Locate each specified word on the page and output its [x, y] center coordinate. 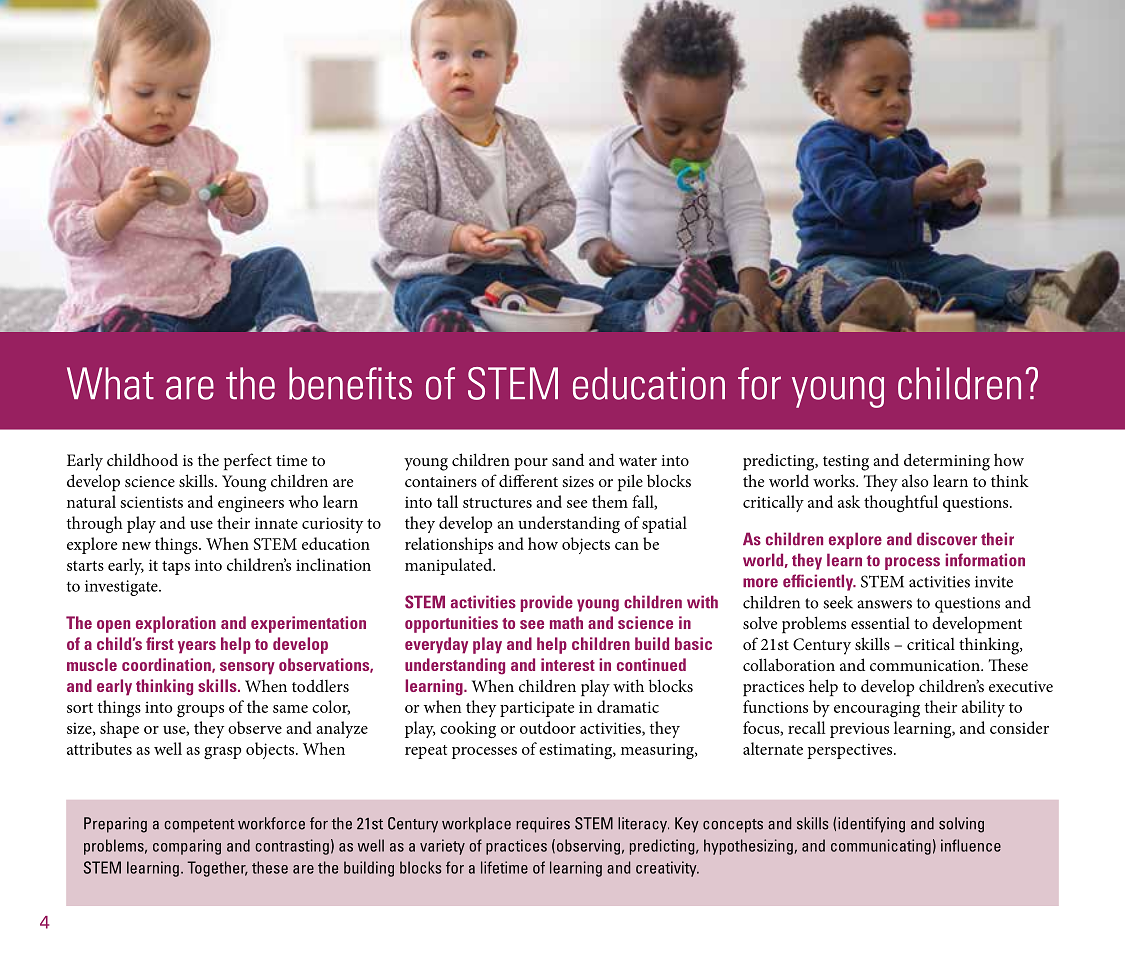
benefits [350, 383]
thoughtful [901, 503]
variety [442, 847]
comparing [187, 847]
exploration [176, 624]
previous [859, 730]
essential [880, 623]
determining [947, 462]
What [110, 383]
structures [497, 503]
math [566, 622]
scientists [152, 502]
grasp [222, 753]
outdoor [548, 727]
